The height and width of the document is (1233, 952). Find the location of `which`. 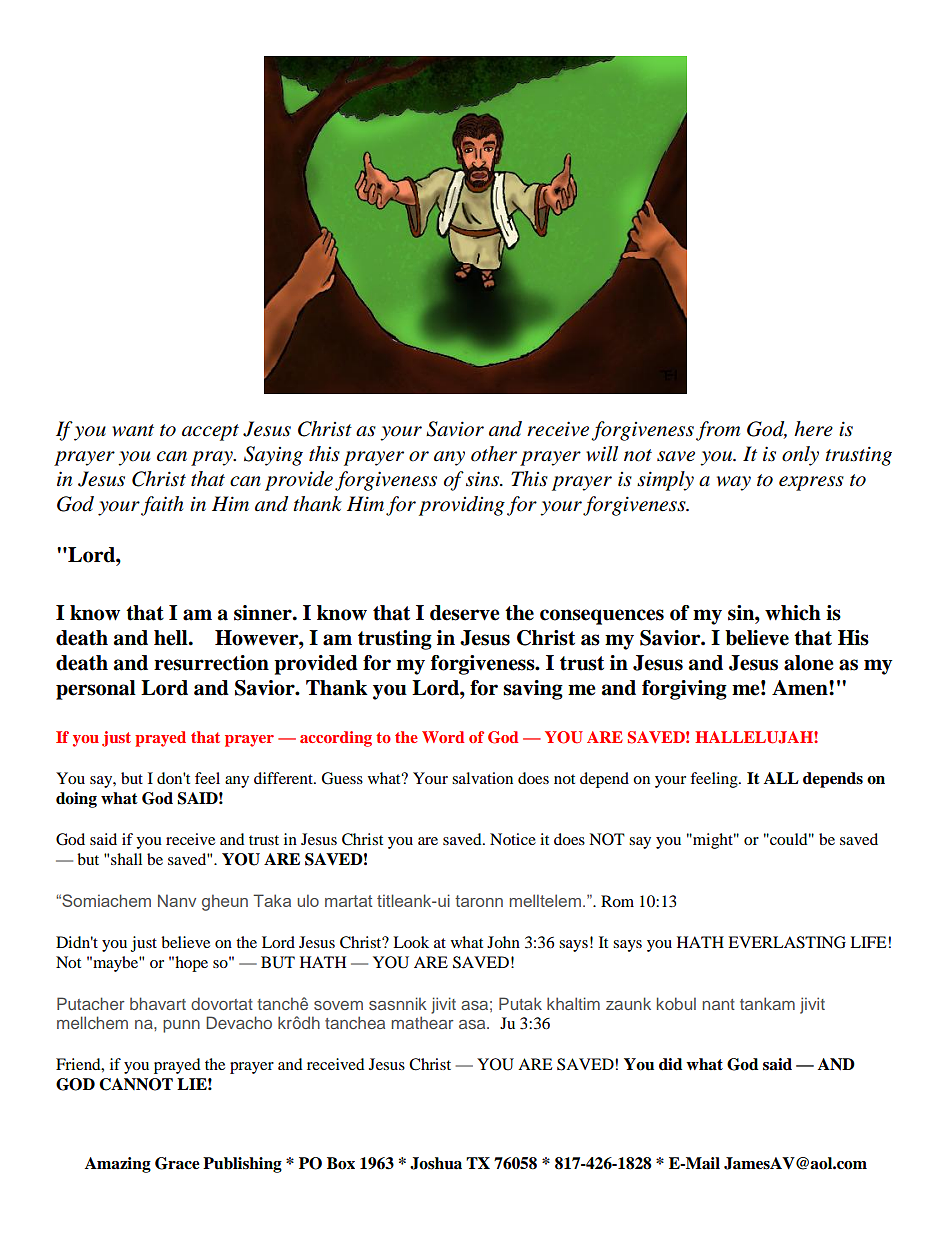

which is located at coordinates (793, 613).
